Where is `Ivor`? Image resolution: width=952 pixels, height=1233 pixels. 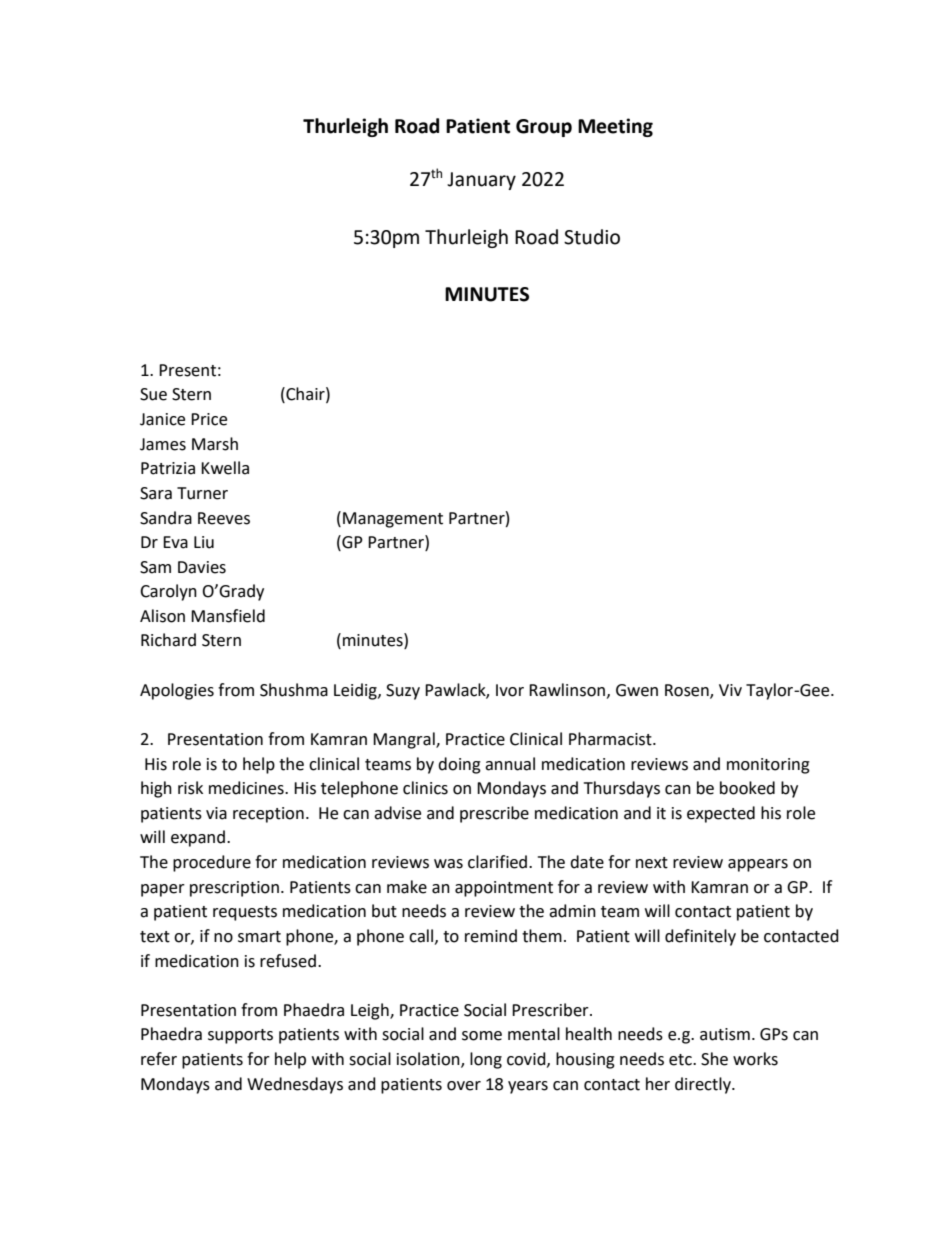 Ivor is located at coordinates (510, 690).
